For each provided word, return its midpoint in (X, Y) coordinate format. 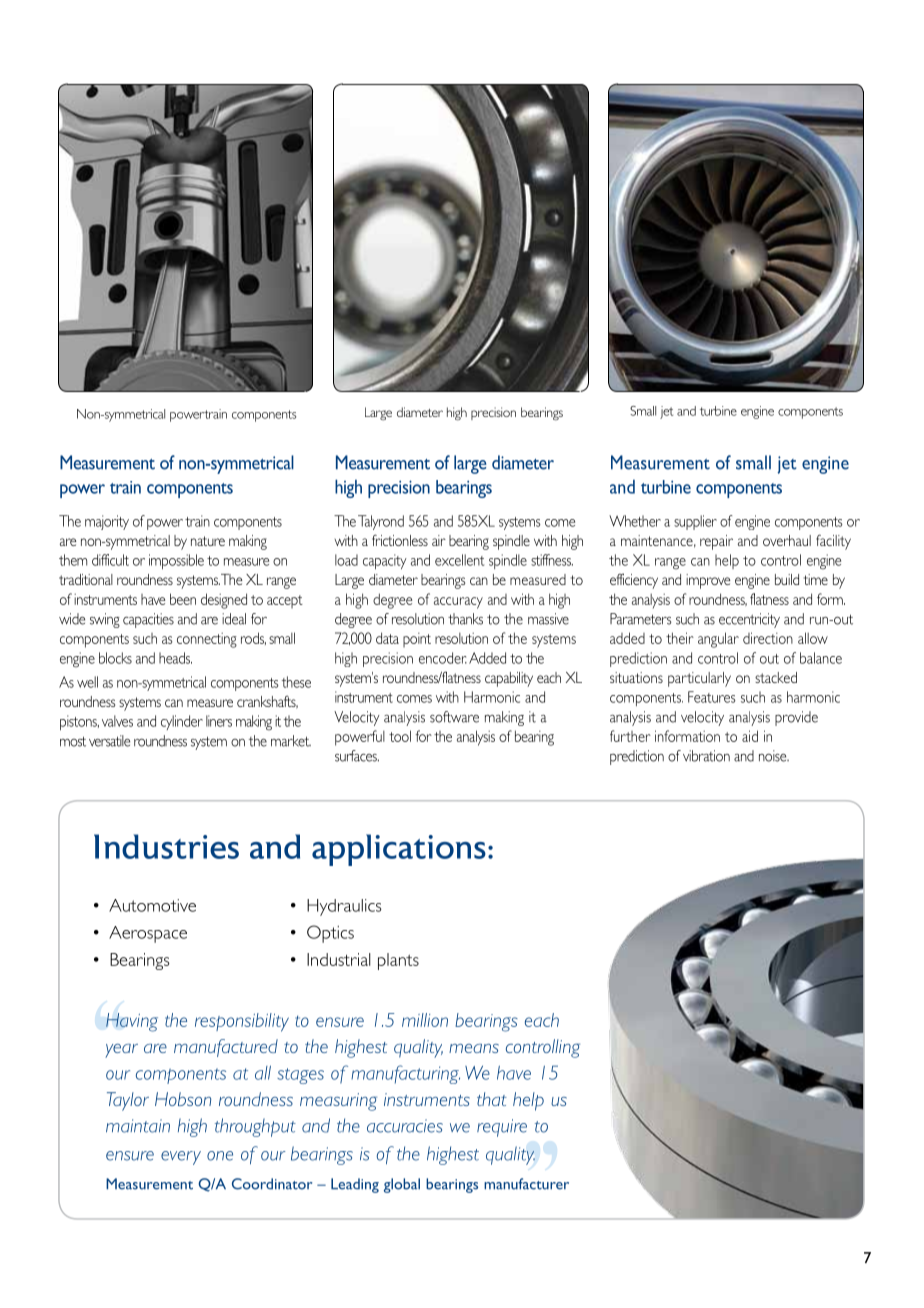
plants (398, 961)
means (474, 1048)
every (181, 1158)
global (402, 1185)
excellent (459, 560)
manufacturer (526, 1184)
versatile (109, 741)
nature (208, 541)
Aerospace (148, 934)
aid (750, 736)
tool (400, 736)
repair (716, 542)
